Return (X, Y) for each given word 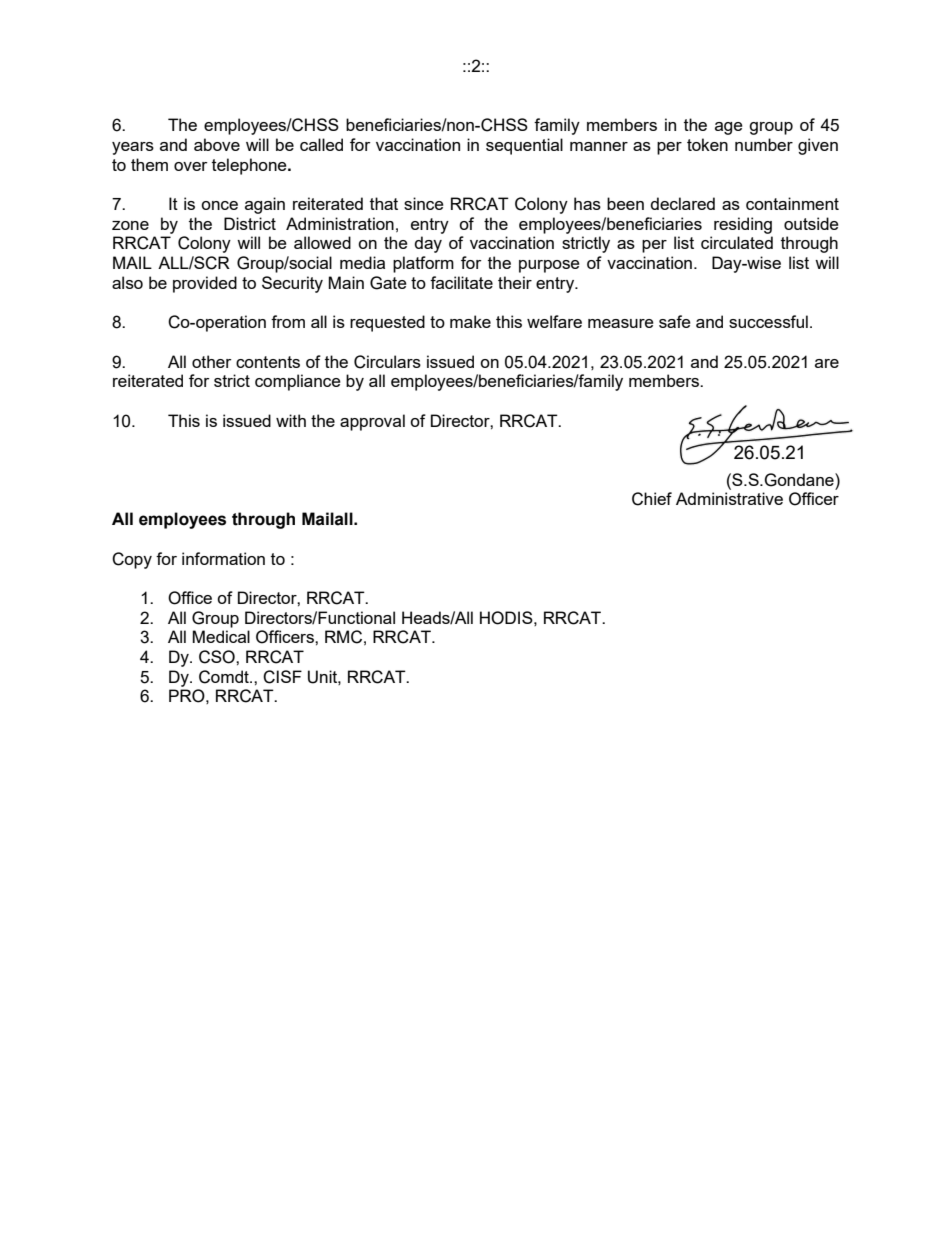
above (217, 144)
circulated (737, 242)
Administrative (729, 498)
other (212, 361)
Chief (652, 499)
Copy (132, 560)
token (707, 144)
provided (205, 284)
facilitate (461, 282)
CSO (218, 657)
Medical (221, 636)
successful (768, 321)
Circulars (387, 362)
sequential (524, 146)
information (223, 558)
